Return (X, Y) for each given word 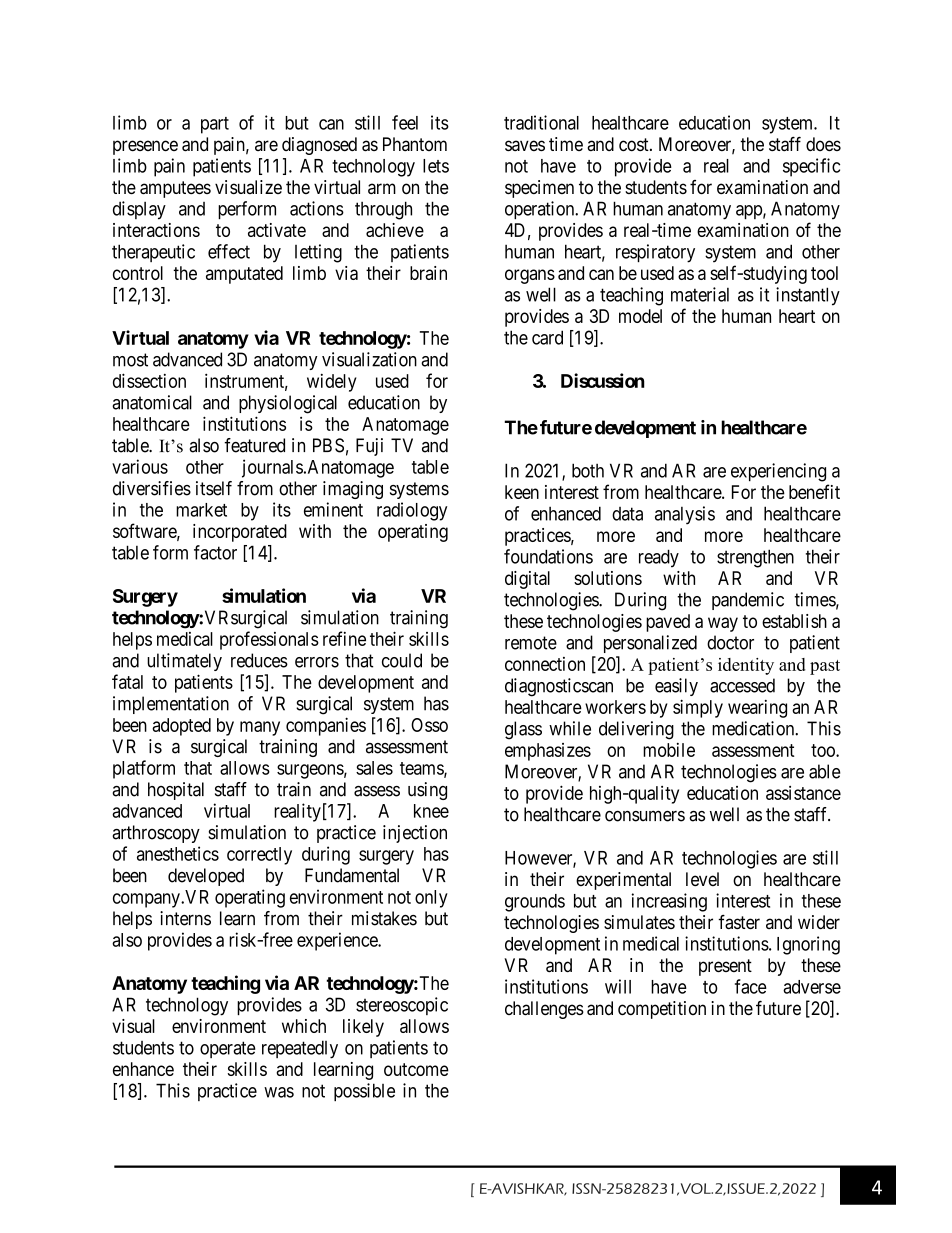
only (431, 899)
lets (436, 166)
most (130, 360)
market (201, 510)
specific (811, 167)
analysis (685, 515)
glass (523, 730)
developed (206, 877)
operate (228, 1049)
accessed (742, 685)
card (547, 337)
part (215, 125)
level (702, 879)
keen (522, 492)
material (700, 294)
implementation (171, 705)
